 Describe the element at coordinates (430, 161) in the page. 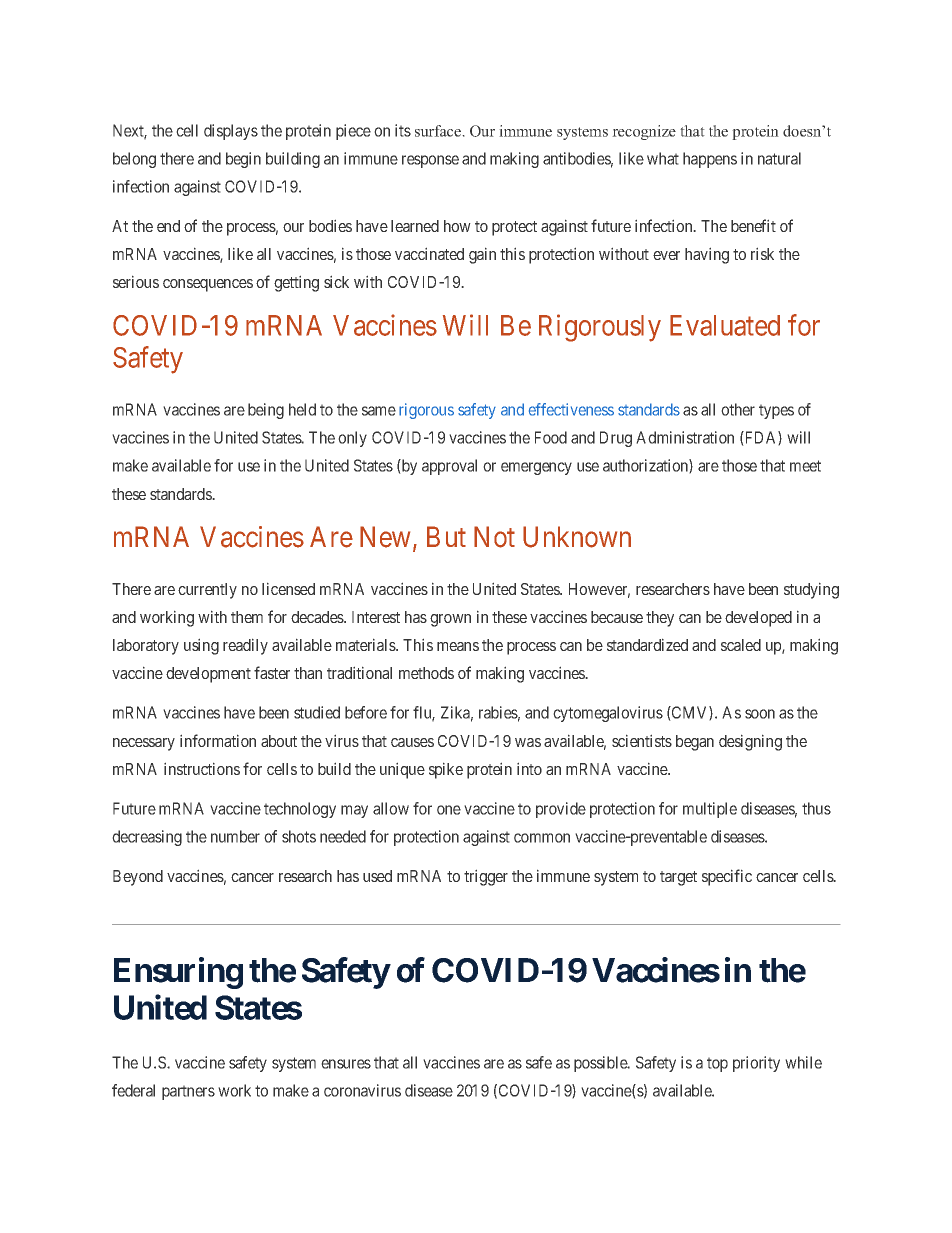

I see `response` at that location.
